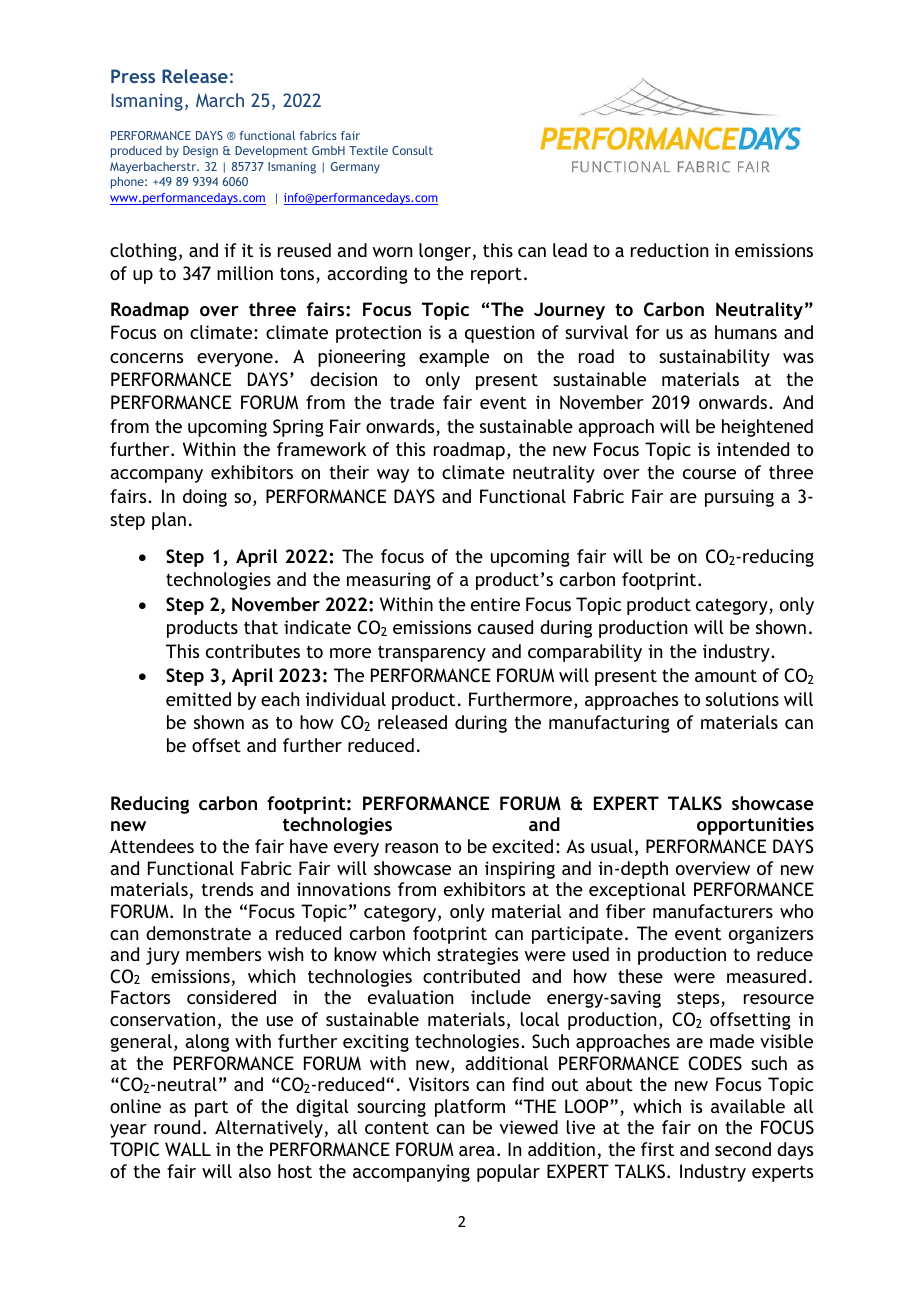 The height and width of the screenshot is (1308, 924). Describe the element at coordinates (520, 870) in the screenshot. I see `inspiring` at that location.
